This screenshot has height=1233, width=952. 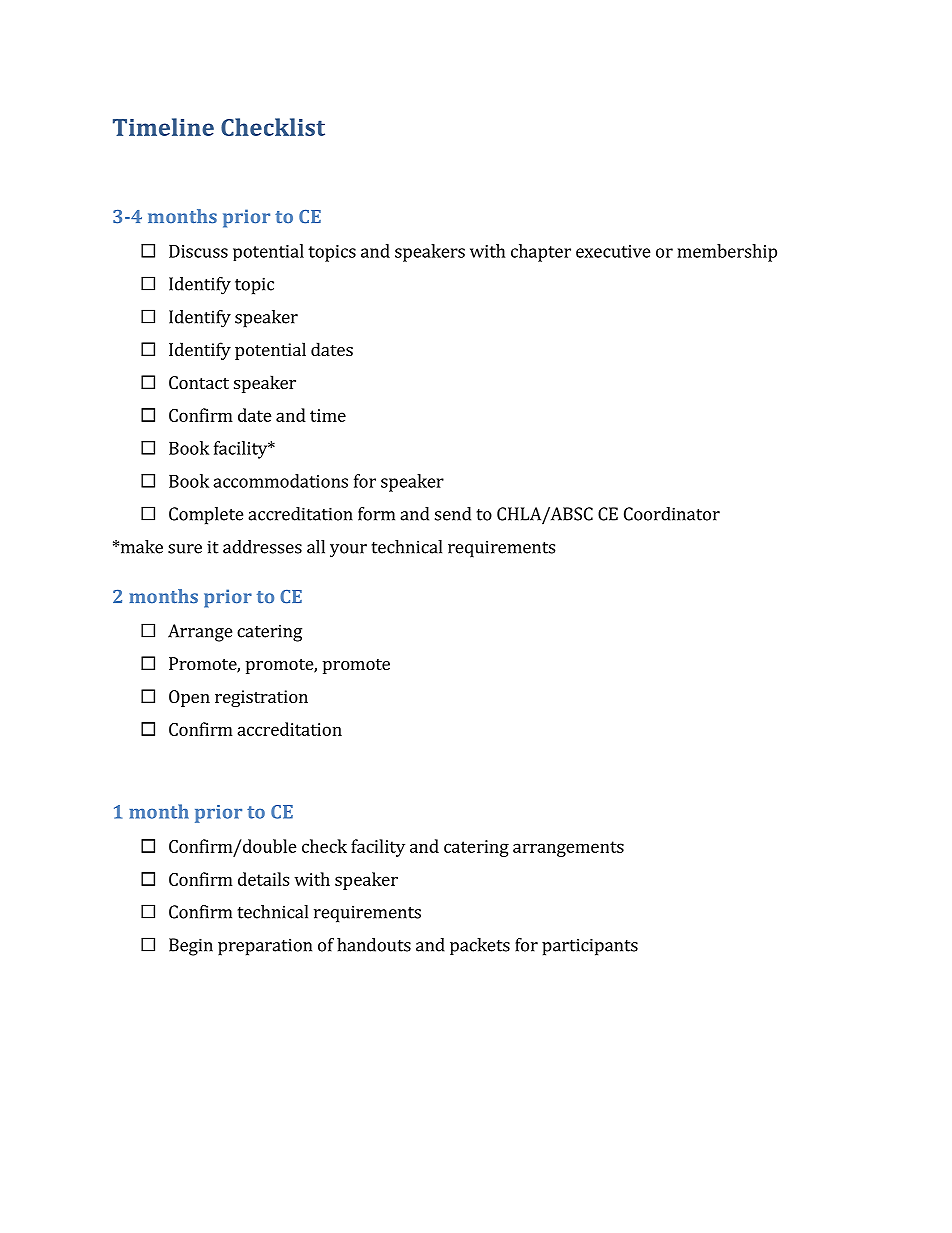 I want to click on Discuss, so click(x=198, y=251).
